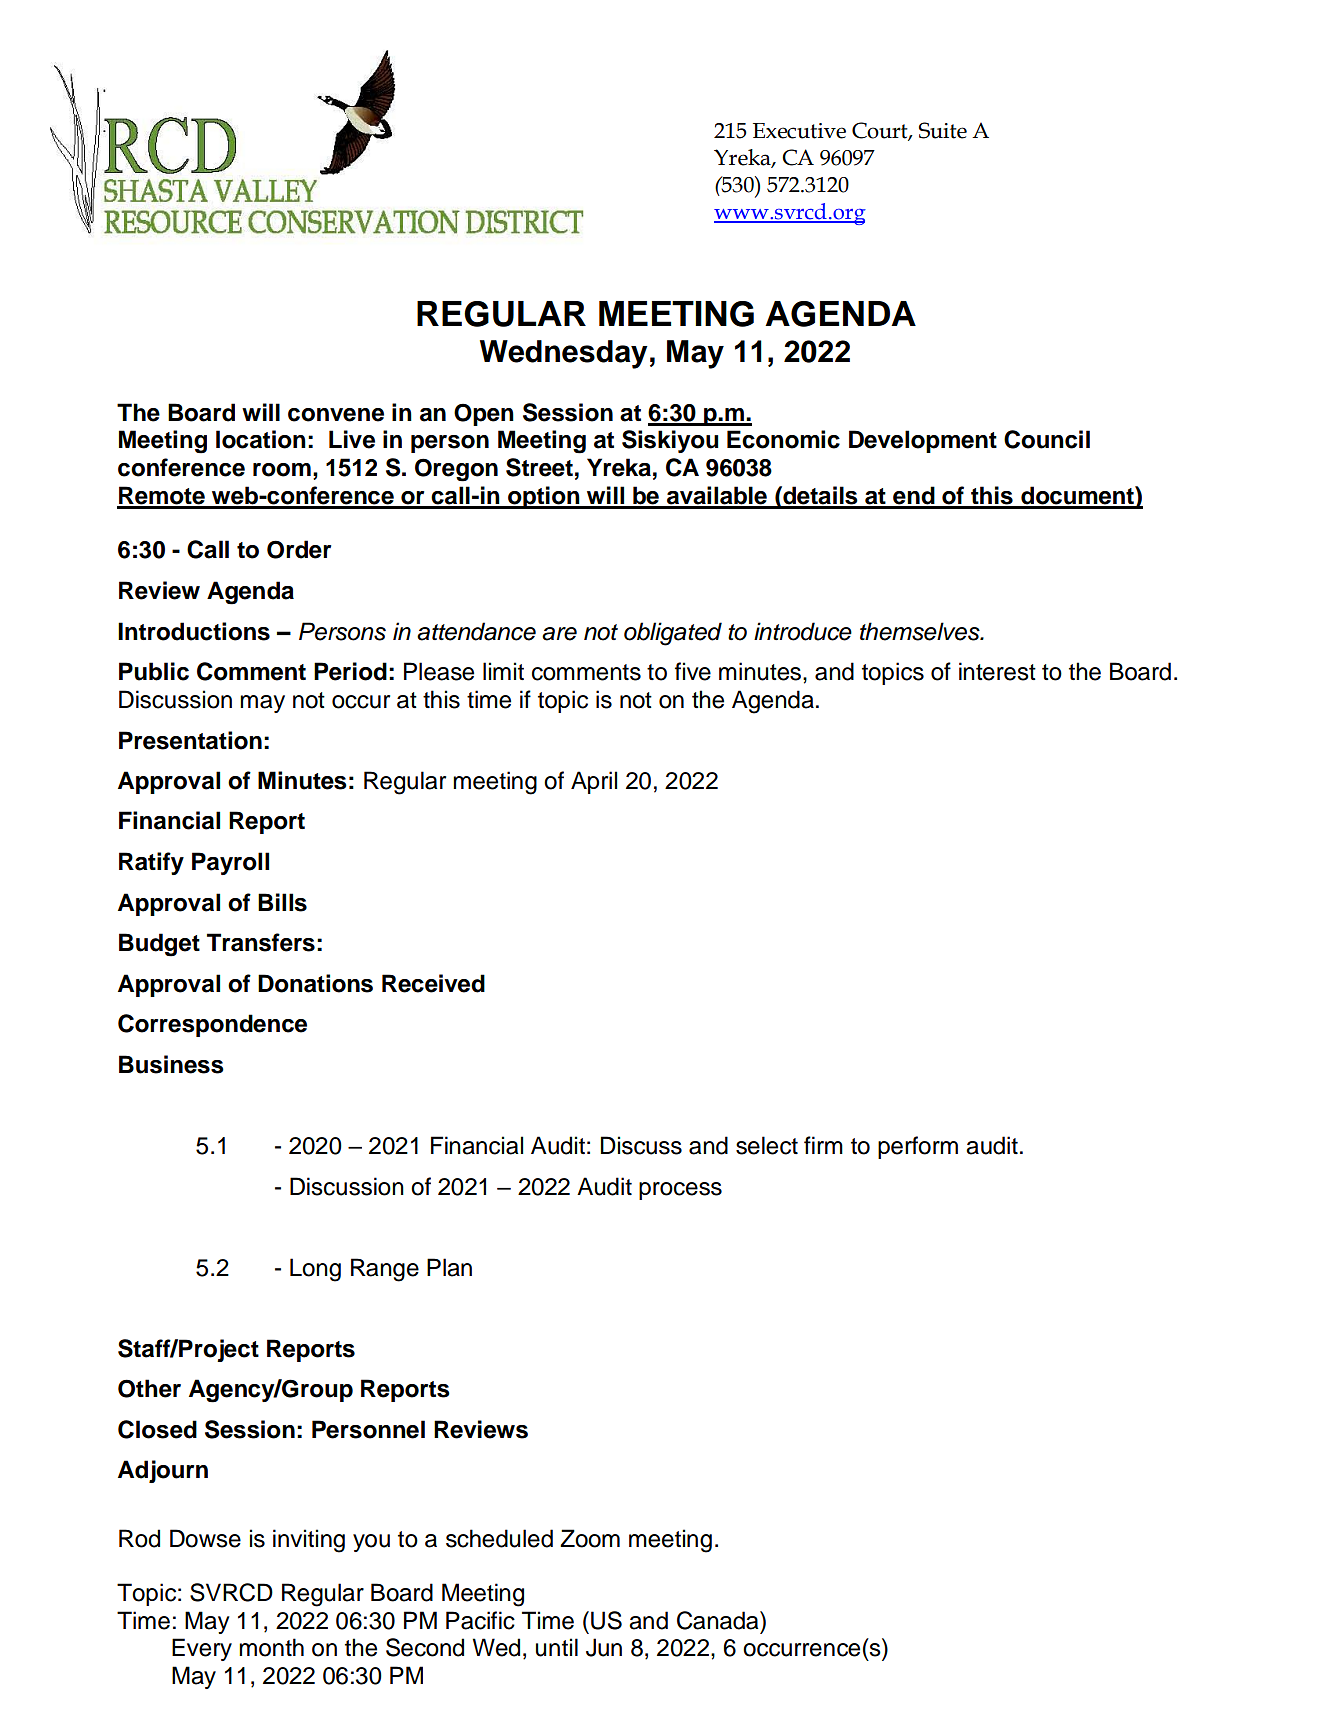 The height and width of the screenshot is (1722, 1331). I want to click on themselves, so click(921, 631).
